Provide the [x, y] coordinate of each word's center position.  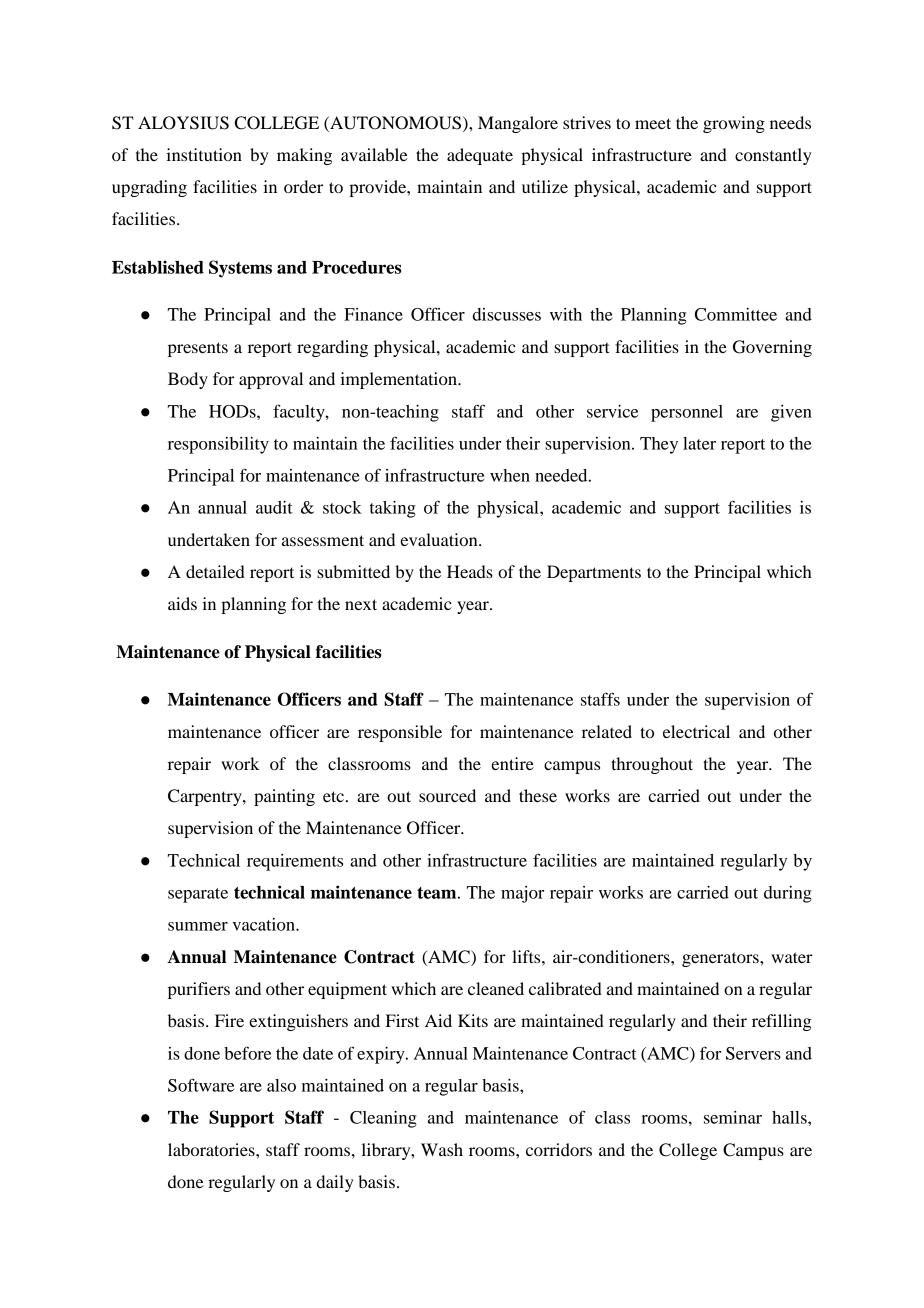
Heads [470, 571]
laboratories [212, 1149]
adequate [480, 156]
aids [182, 603]
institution [204, 154]
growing [734, 124]
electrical [696, 731]
